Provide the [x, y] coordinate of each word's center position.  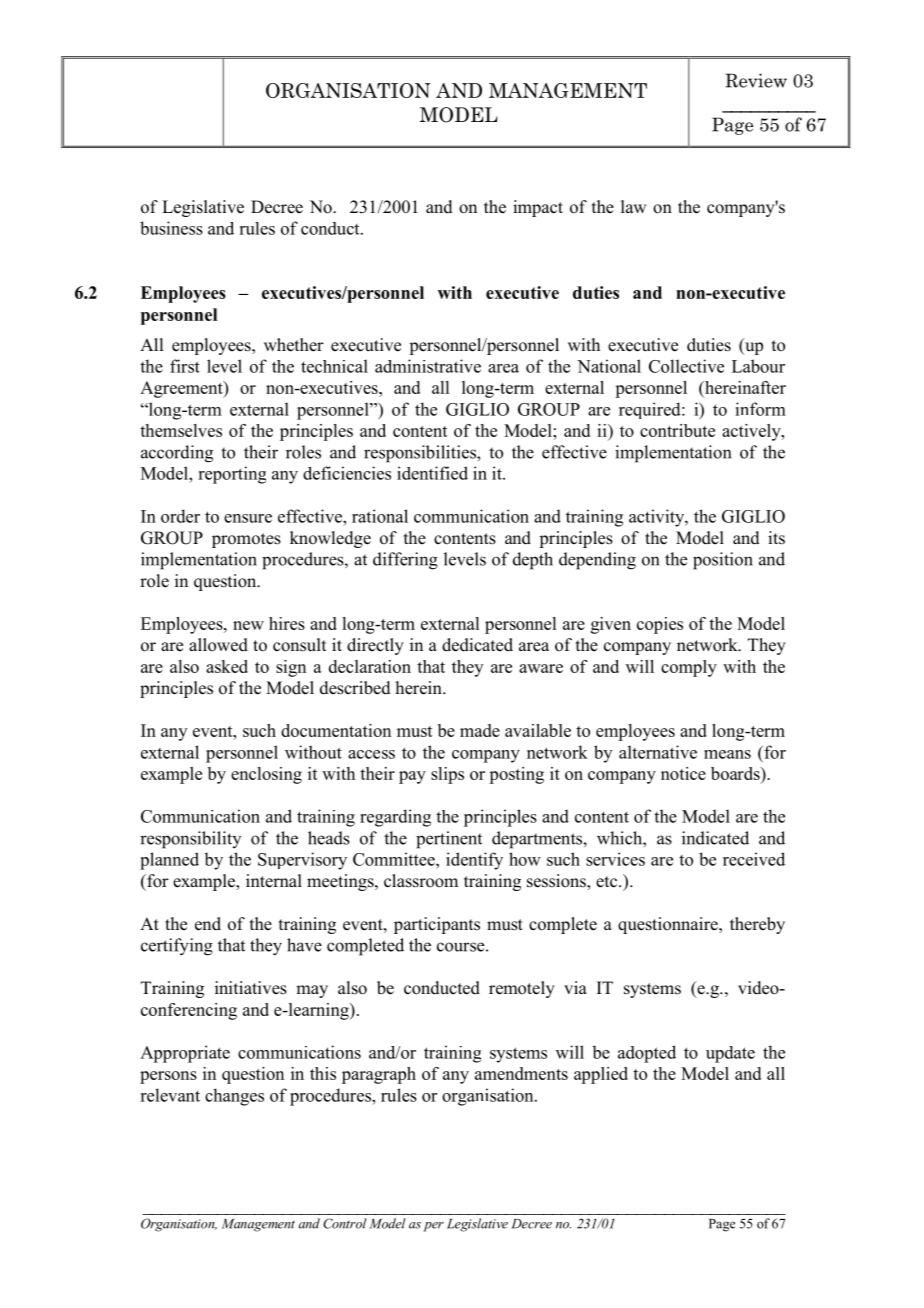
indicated [715, 838]
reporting [232, 475]
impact [538, 208]
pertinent [449, 840]
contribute [677, 430]
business [171, 228]
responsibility [190, 840]
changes [234, 1097]
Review [756, 80]
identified [432, 473]
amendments [521, 1073]
